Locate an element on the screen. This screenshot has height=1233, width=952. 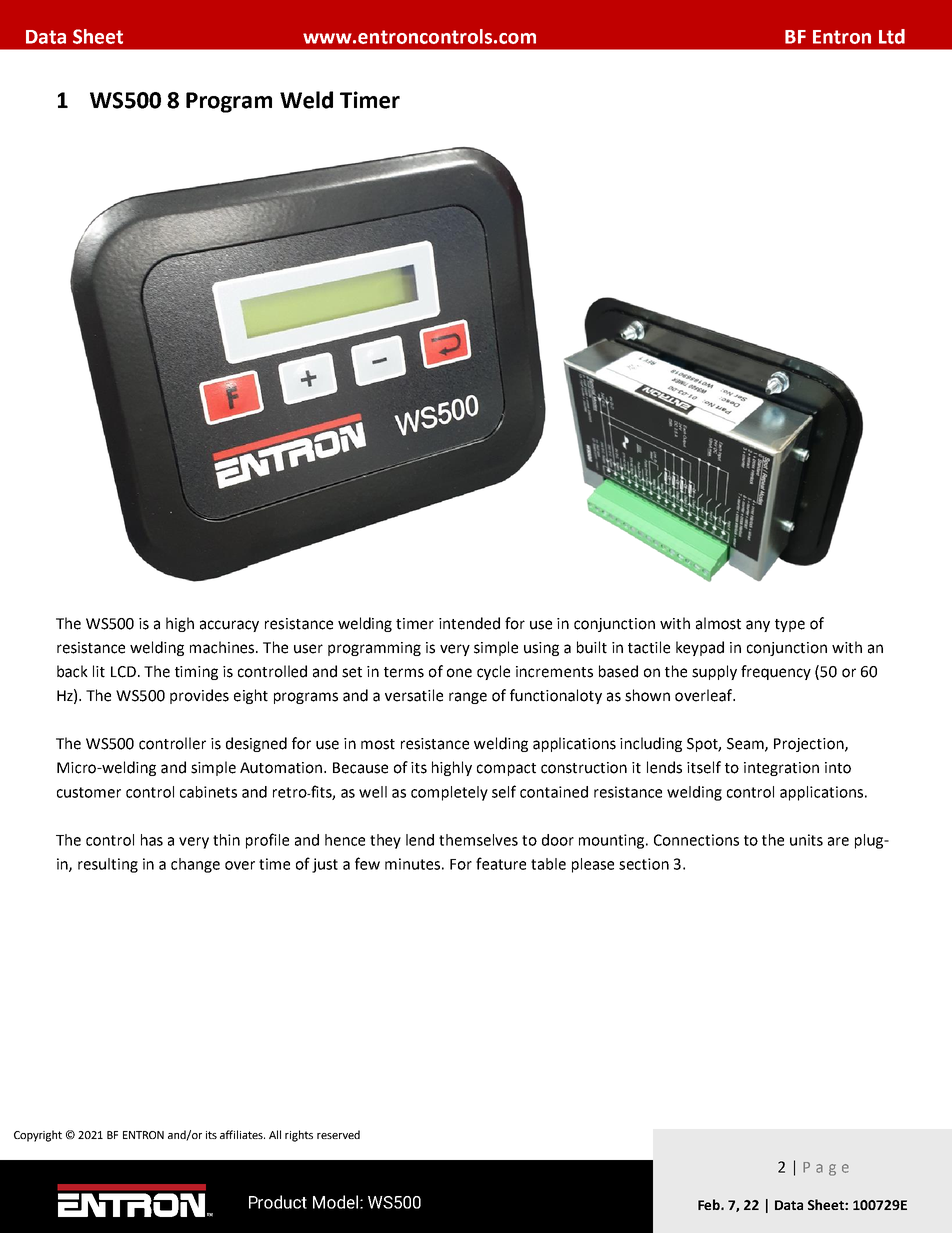
LCD is located at coordinates (123, 672).
